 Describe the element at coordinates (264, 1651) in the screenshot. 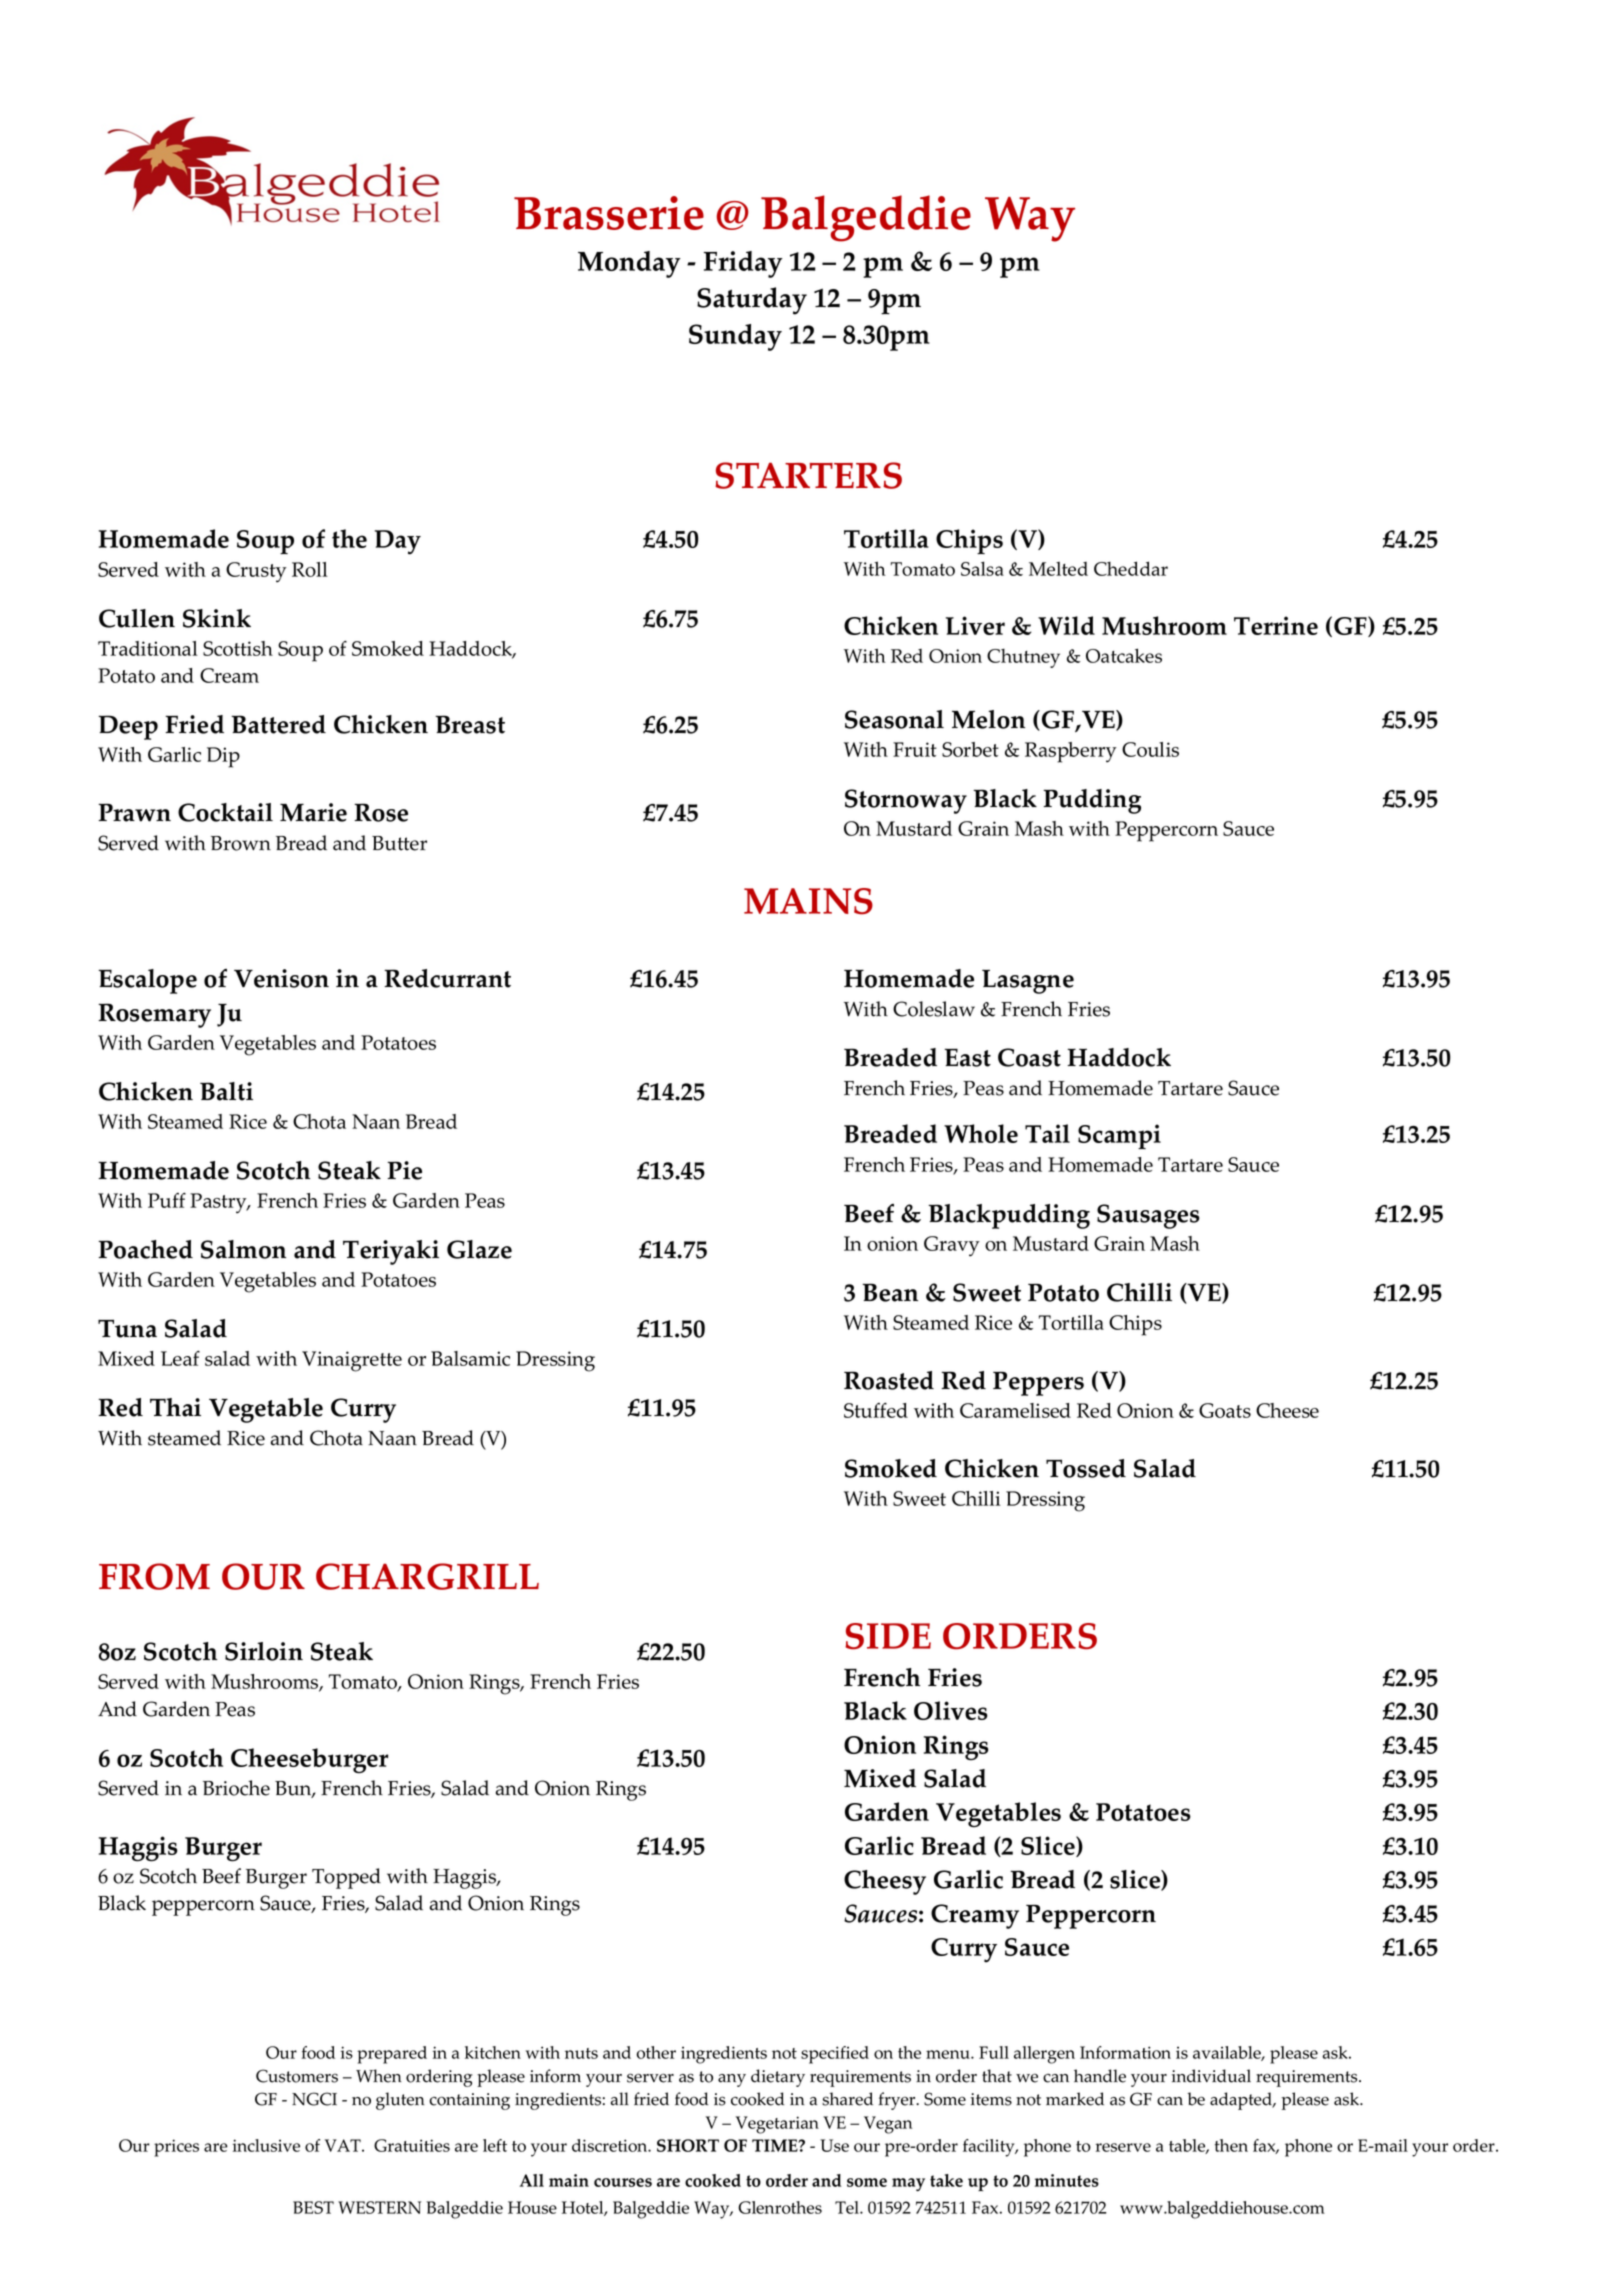

I see `Sirloin` at that location.
